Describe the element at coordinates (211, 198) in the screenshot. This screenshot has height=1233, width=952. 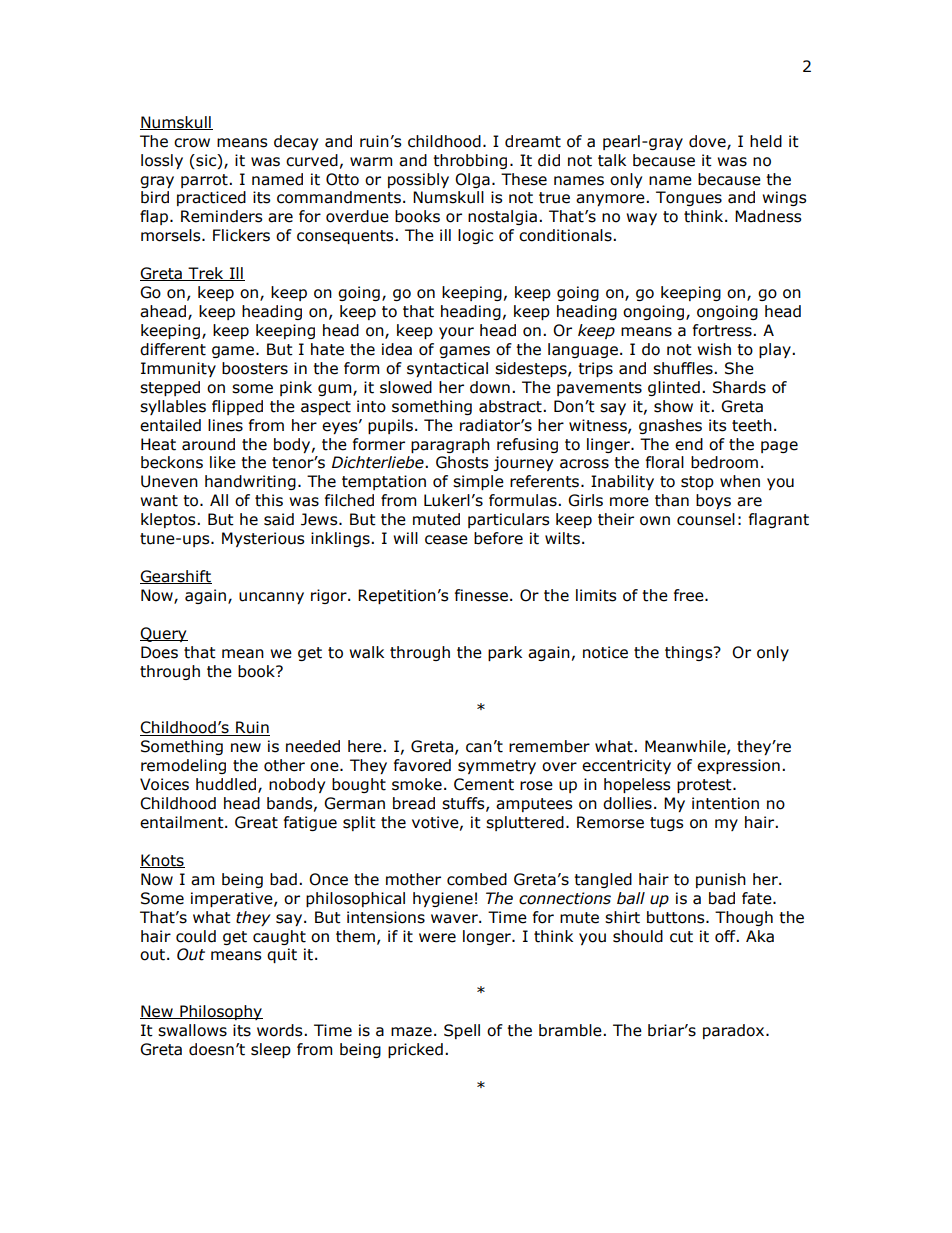
I see `practiced` at that location.
